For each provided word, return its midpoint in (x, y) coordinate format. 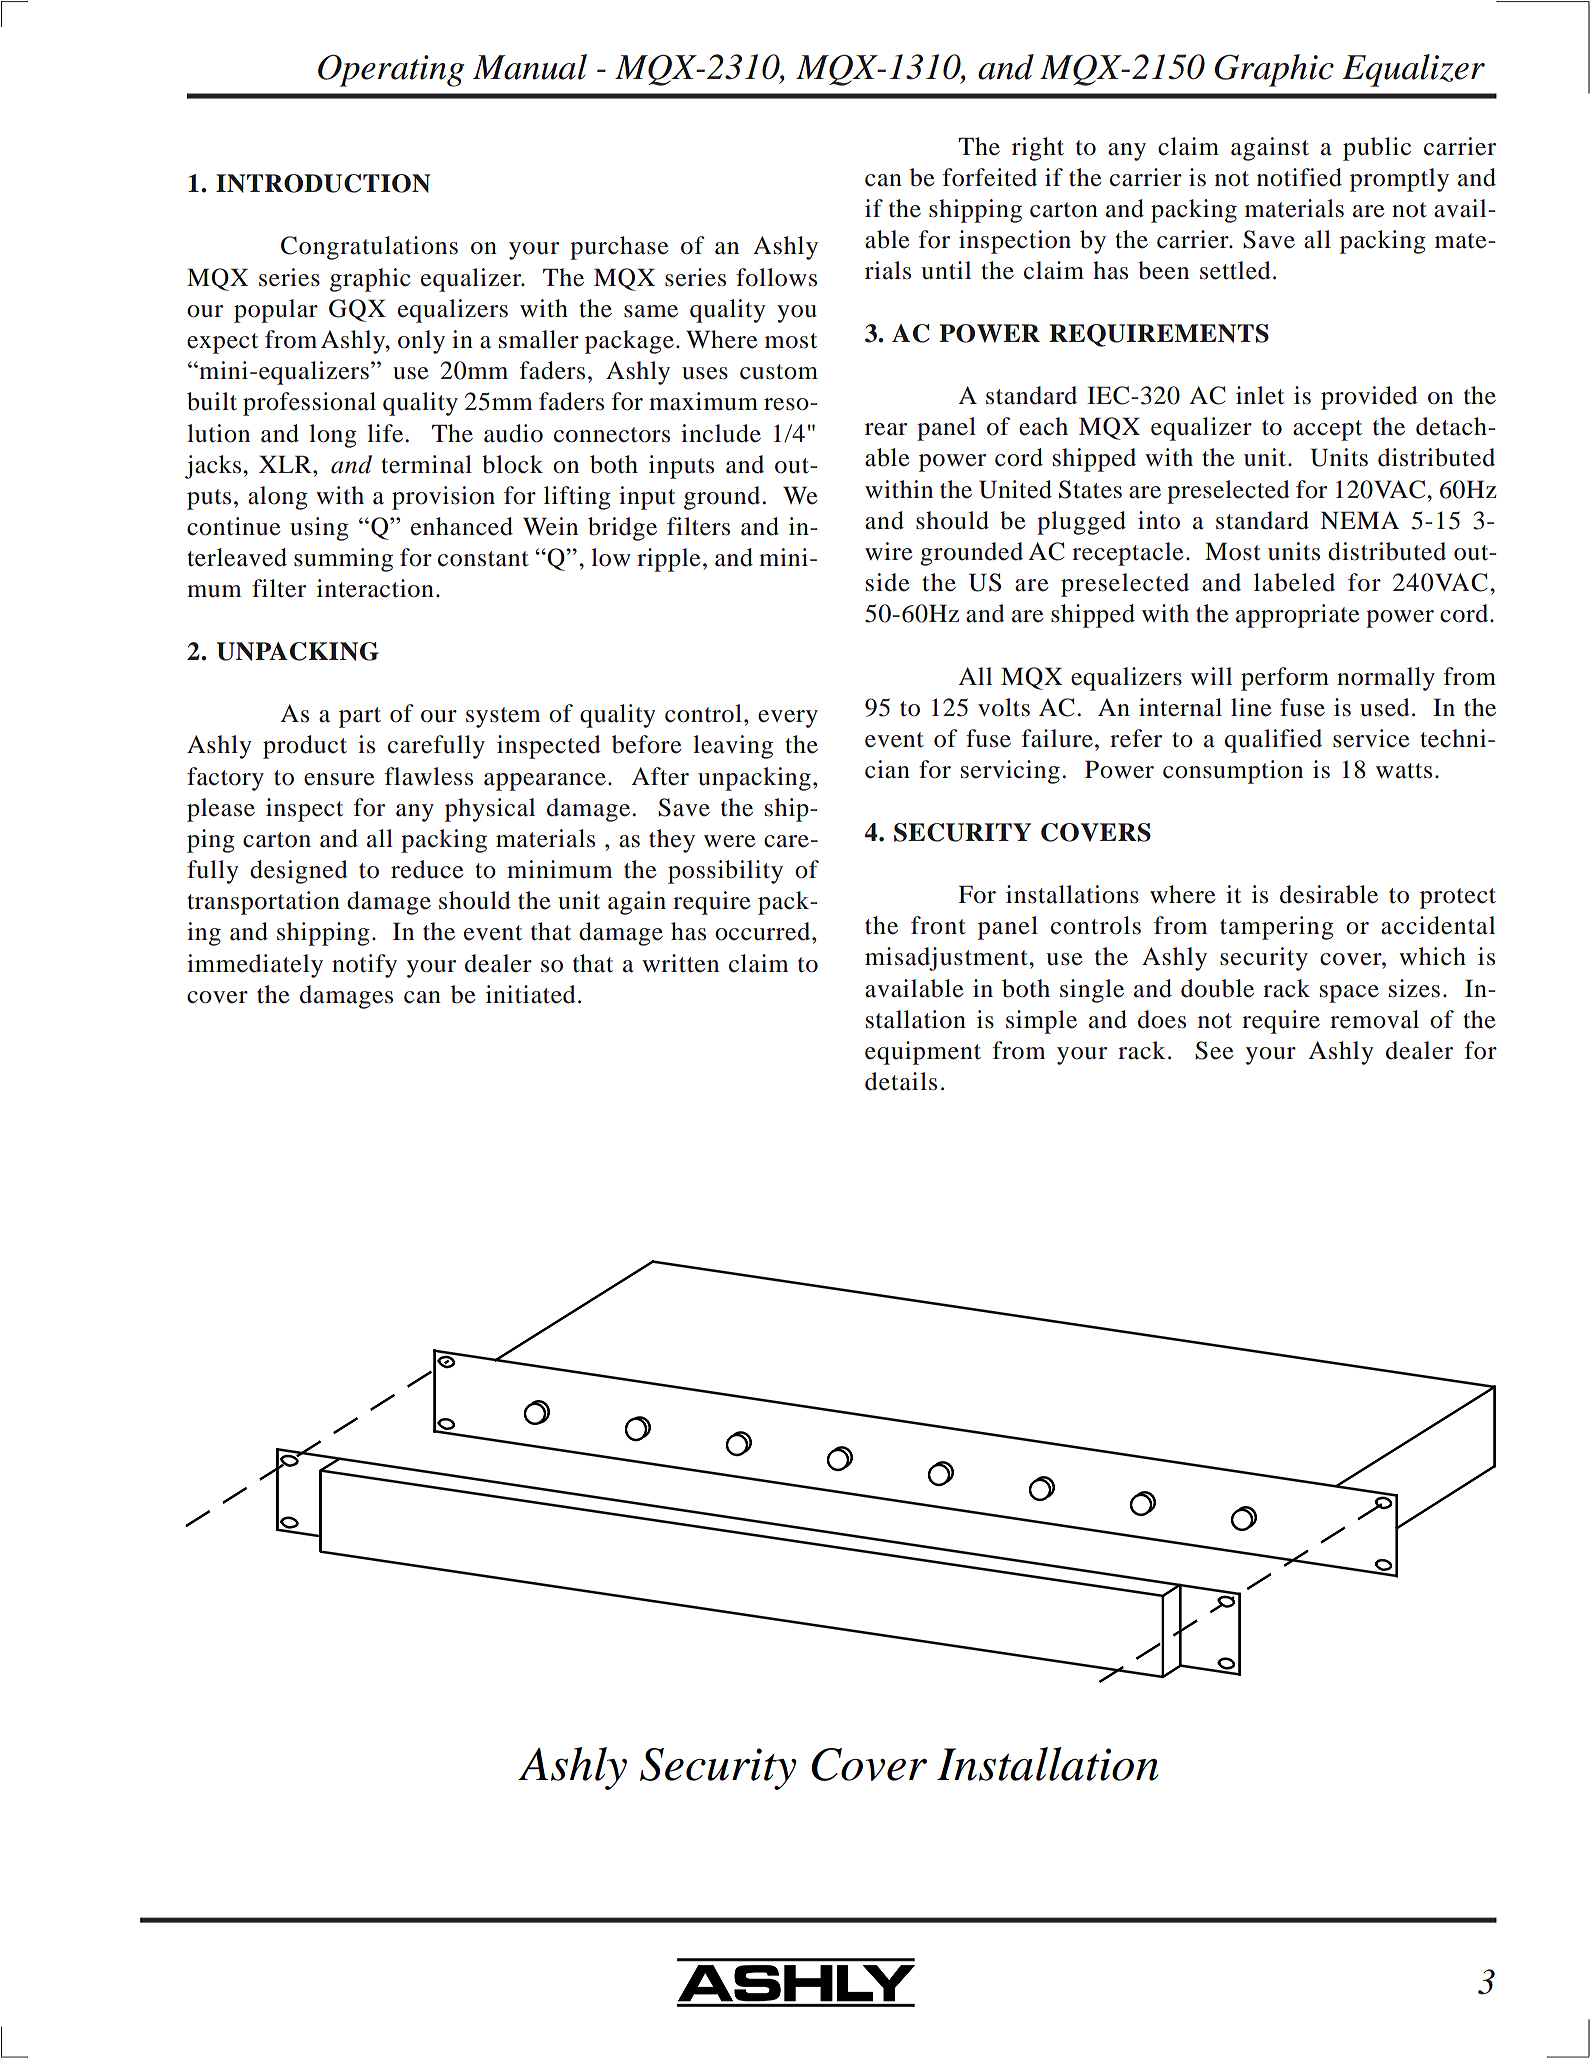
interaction (375, 588)
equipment (923, 1053)
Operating (391, 70)
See (1214, 1050)
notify (364, 966)
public (1377, 149)
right (1038, 149)
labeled (1294, 582)
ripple (668, 560)
